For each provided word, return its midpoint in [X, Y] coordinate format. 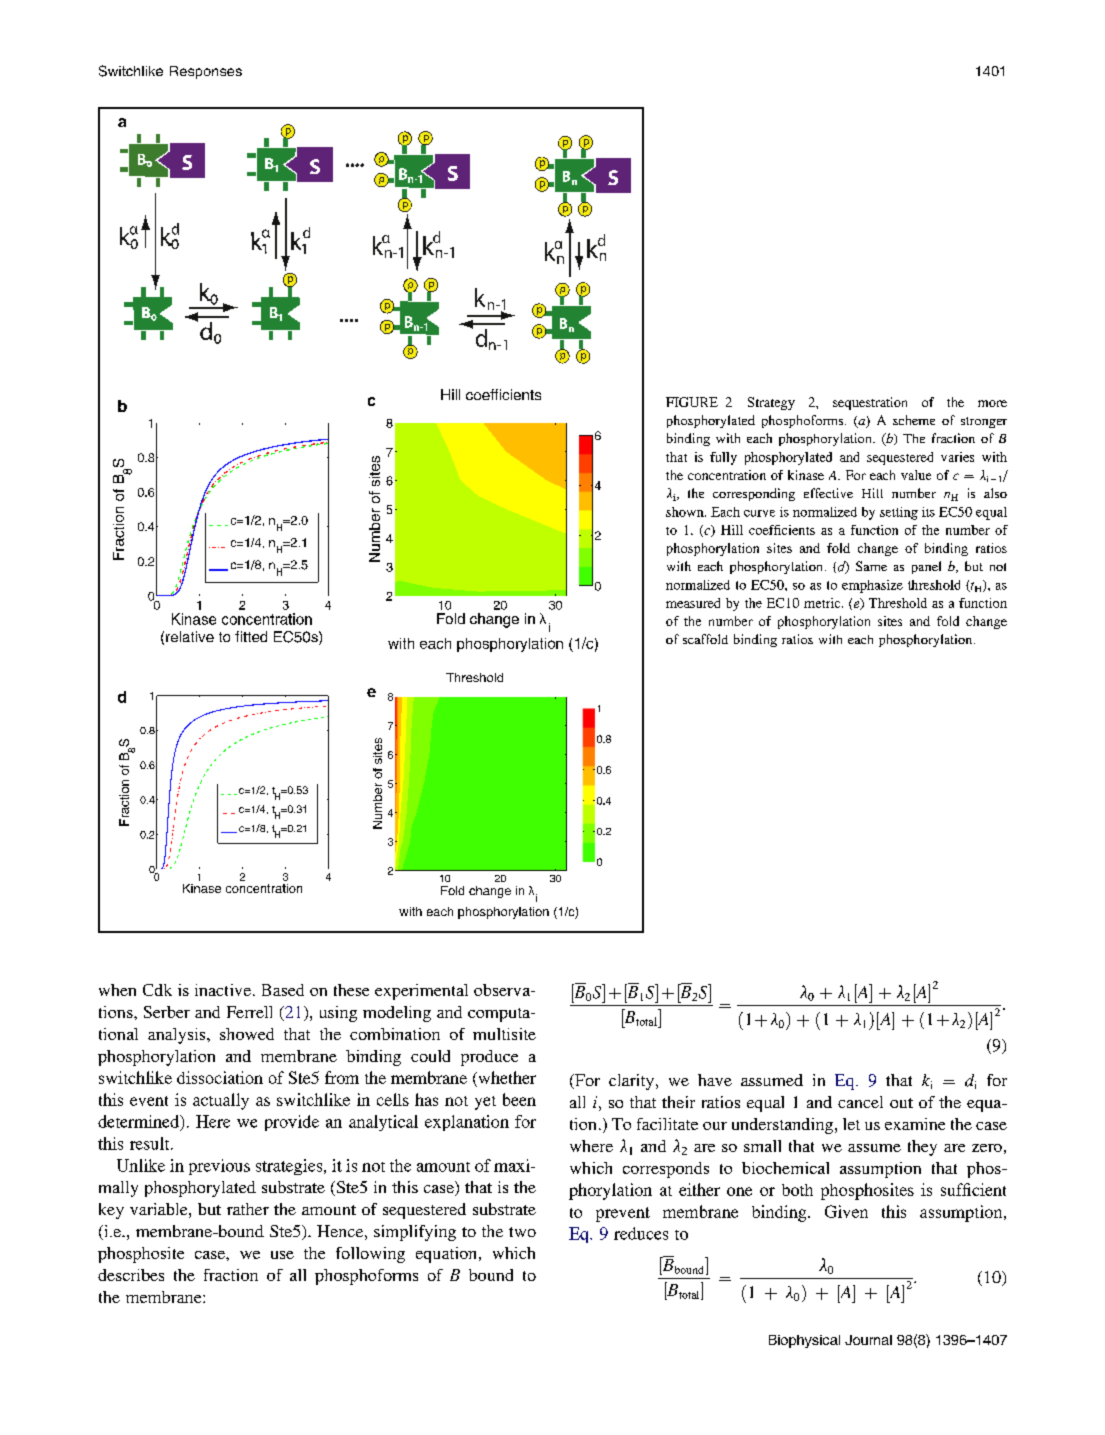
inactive [223, 990]
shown [686, 512]
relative [190, 636]
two [522, 1232]
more [992, 403]
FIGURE [692, 402]
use [282, 1255]
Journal [868, 1340]
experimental [421, 992]
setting [899, 513]
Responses [206, 72]
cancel [860, 1102]
